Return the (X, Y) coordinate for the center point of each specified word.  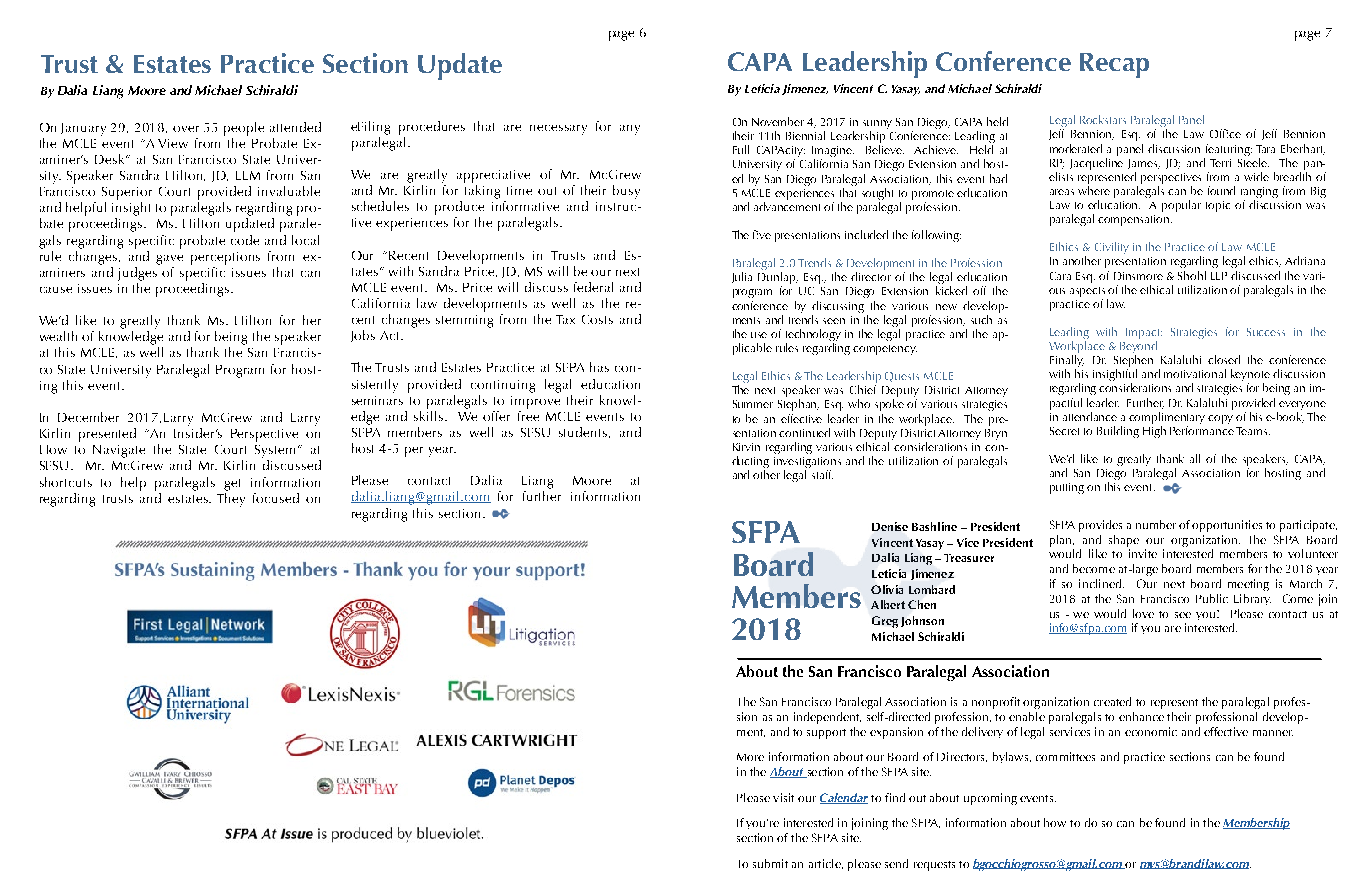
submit (770, 863)
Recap (1114, 65)
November (778, 121)
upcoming (990, 799)
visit (783, 797)
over (186, 129)
